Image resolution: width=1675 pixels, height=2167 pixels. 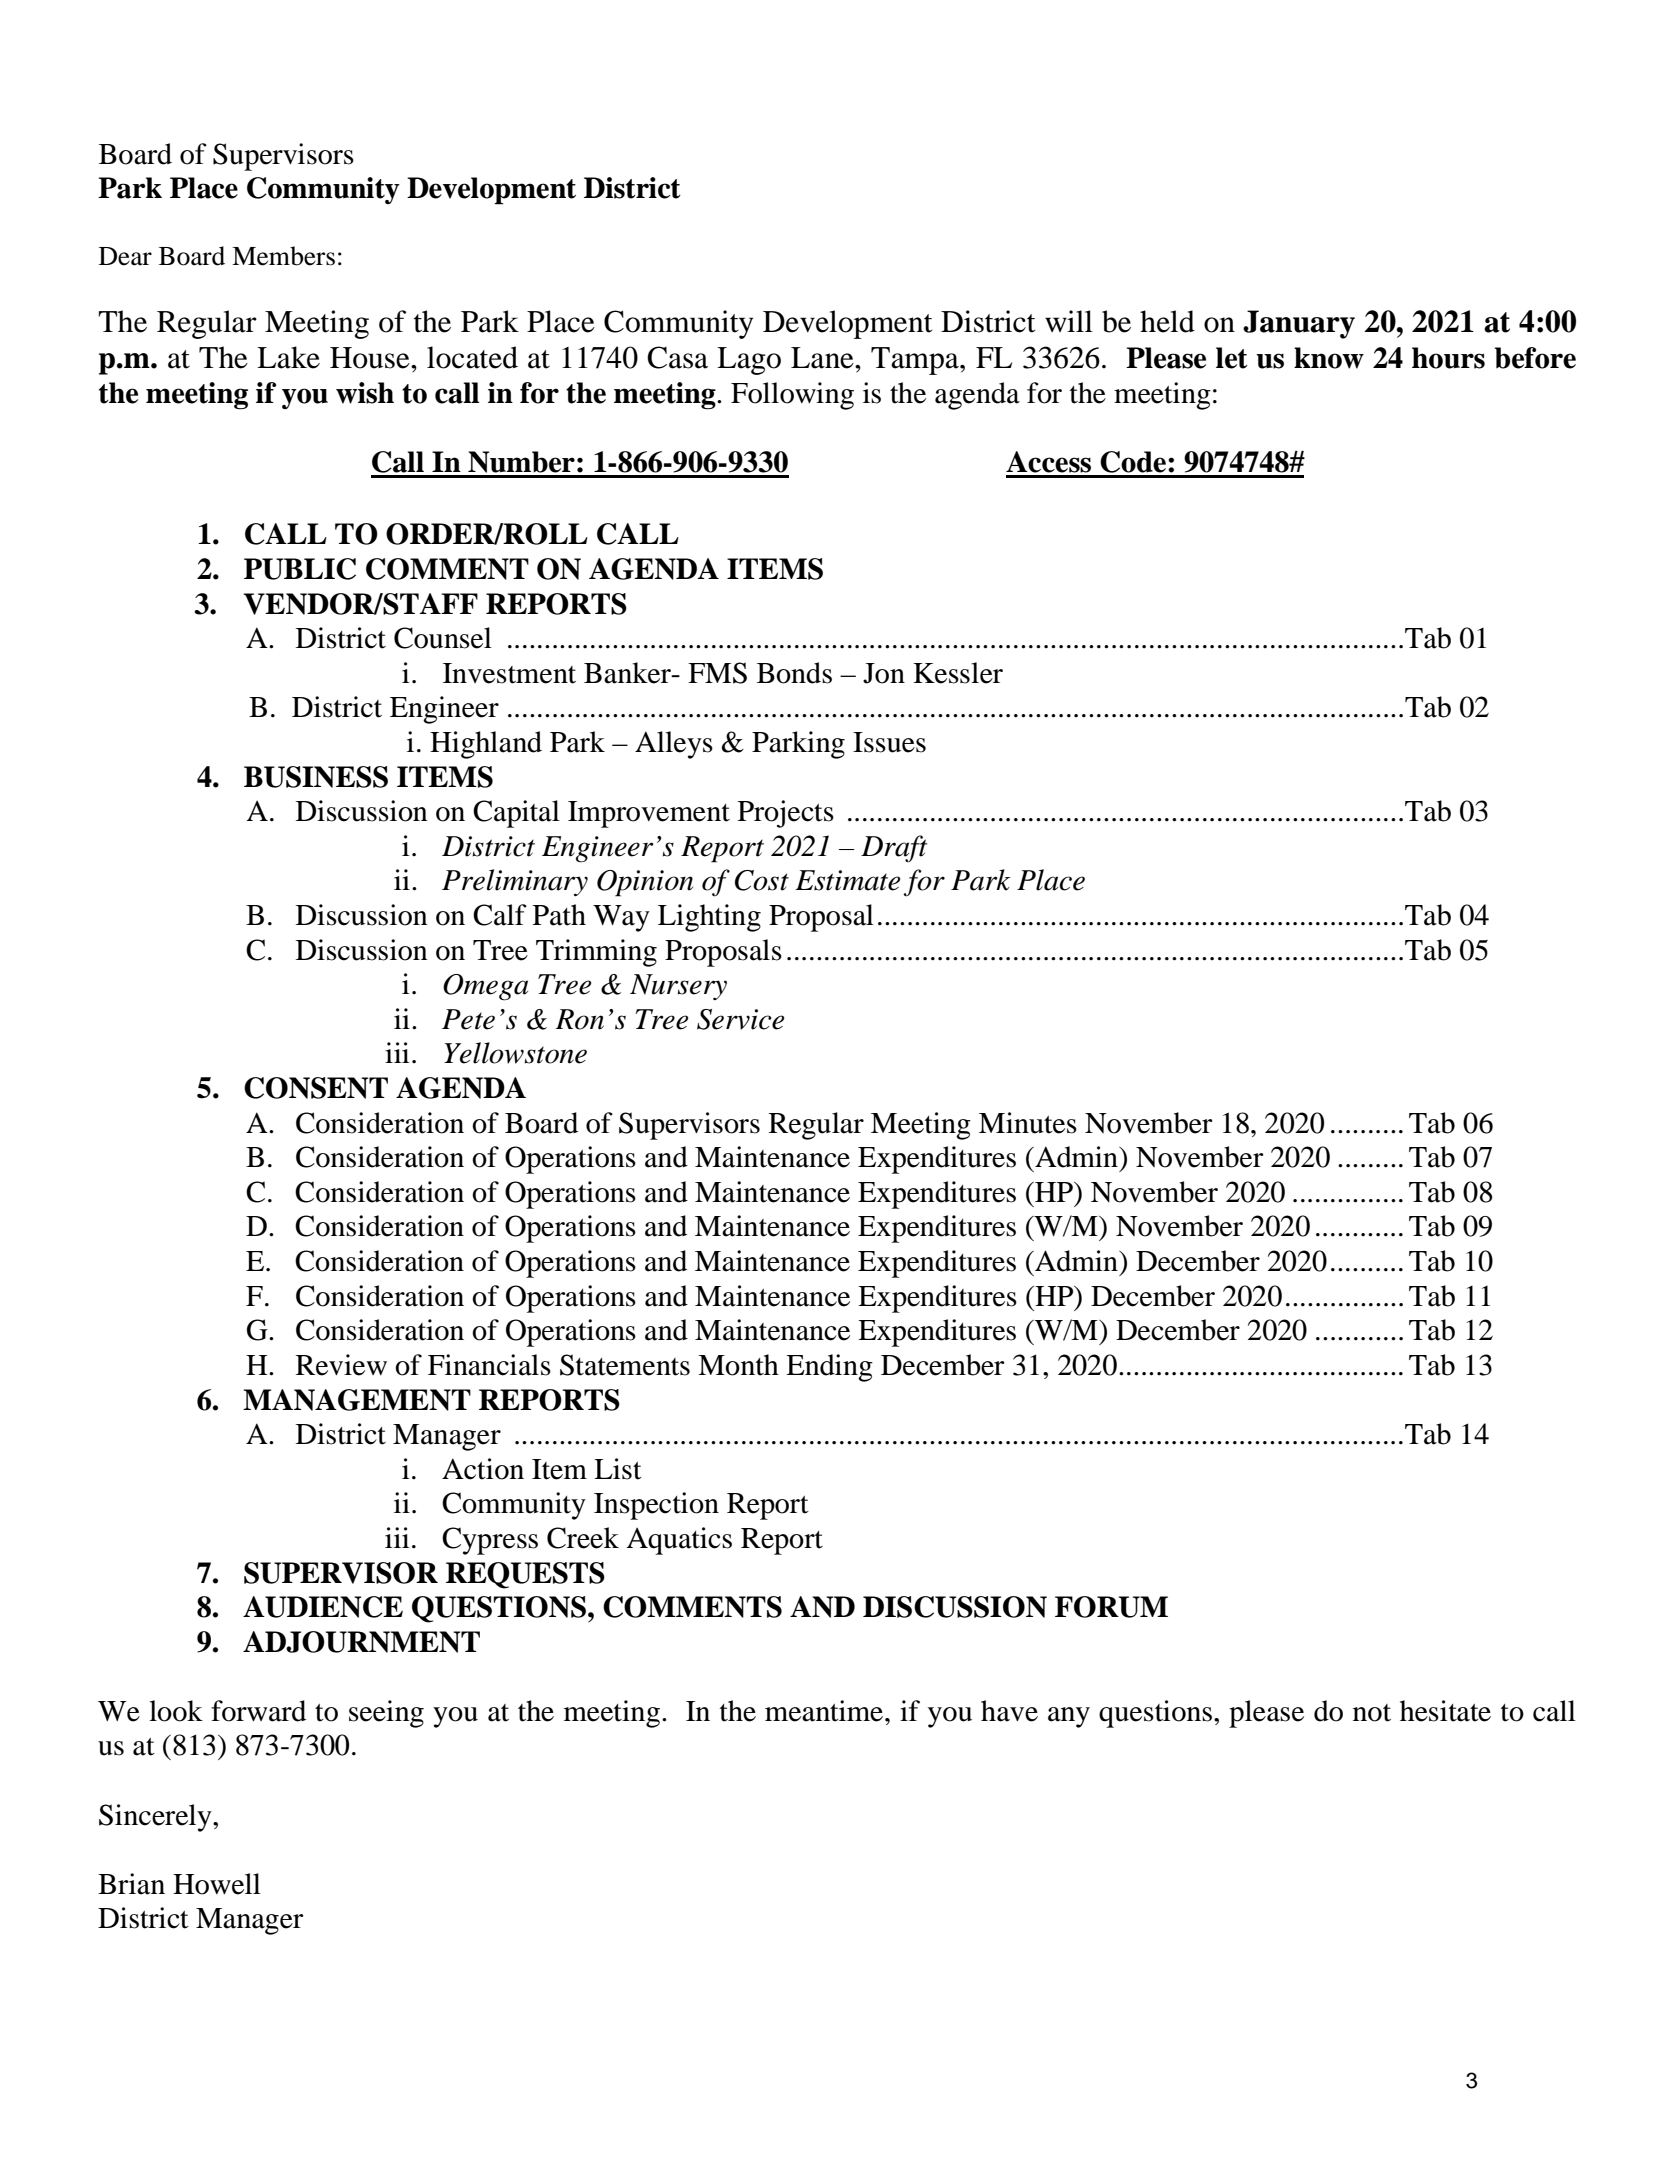 I want to click on January, so click(x=1299, y=324).
